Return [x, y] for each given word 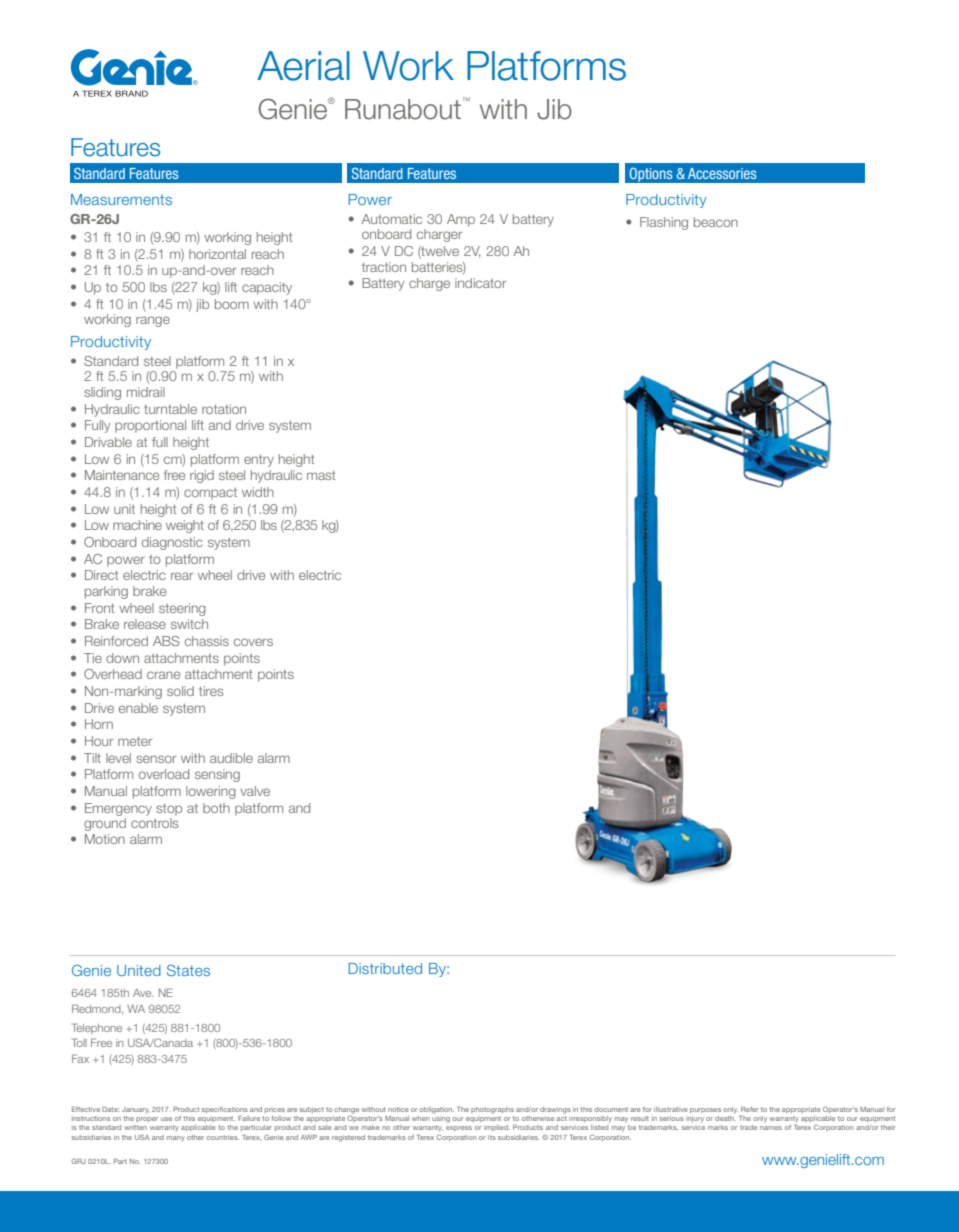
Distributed [385, 968]
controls [154, 823]
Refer [750, 1109]
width [258, 492]
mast [321, 475]
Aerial [303, 66]
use [166, 1119]
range [153, 321]
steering [182, 609]
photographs [492, 1110]
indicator [480, 283]
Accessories [722, 173]
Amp [461, 220]
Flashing [664, 223]
